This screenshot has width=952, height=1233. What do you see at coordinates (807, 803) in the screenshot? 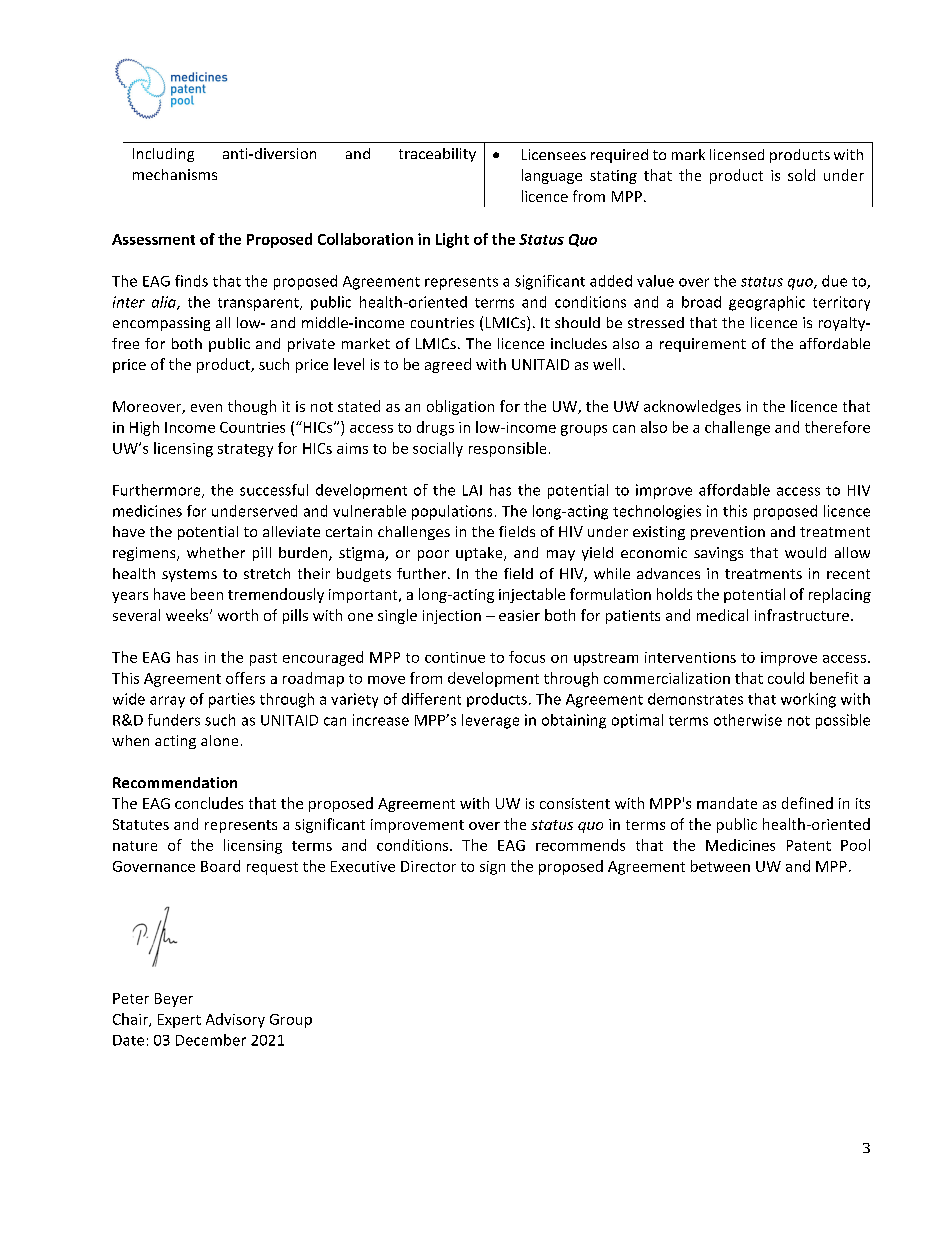
I see `defined` at bounding box center [807, 803].
